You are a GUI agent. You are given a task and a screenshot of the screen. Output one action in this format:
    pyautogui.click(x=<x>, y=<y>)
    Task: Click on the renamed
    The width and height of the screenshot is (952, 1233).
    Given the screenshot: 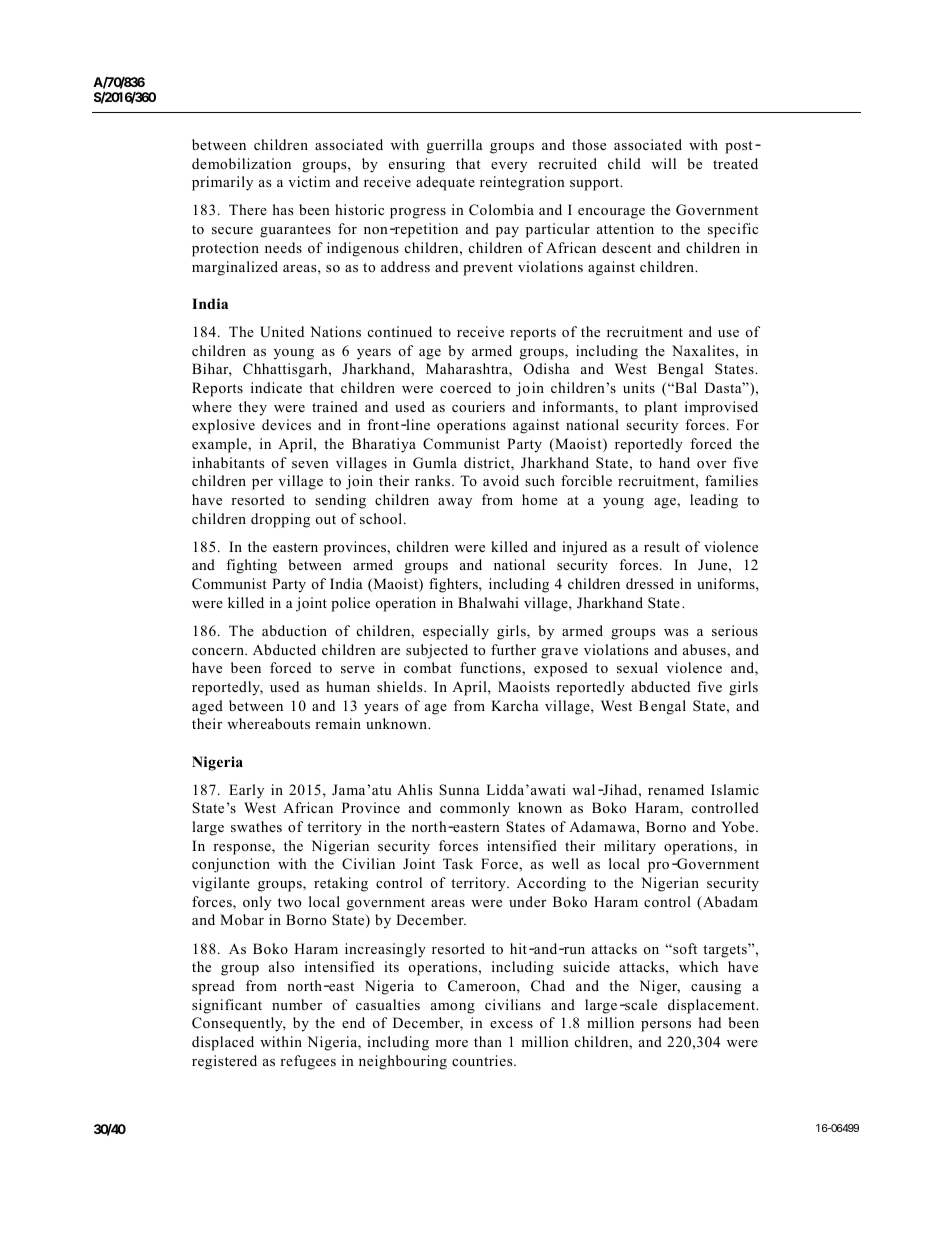 What is the action you would take?
    pyautogui.click(x=676, y=789)
